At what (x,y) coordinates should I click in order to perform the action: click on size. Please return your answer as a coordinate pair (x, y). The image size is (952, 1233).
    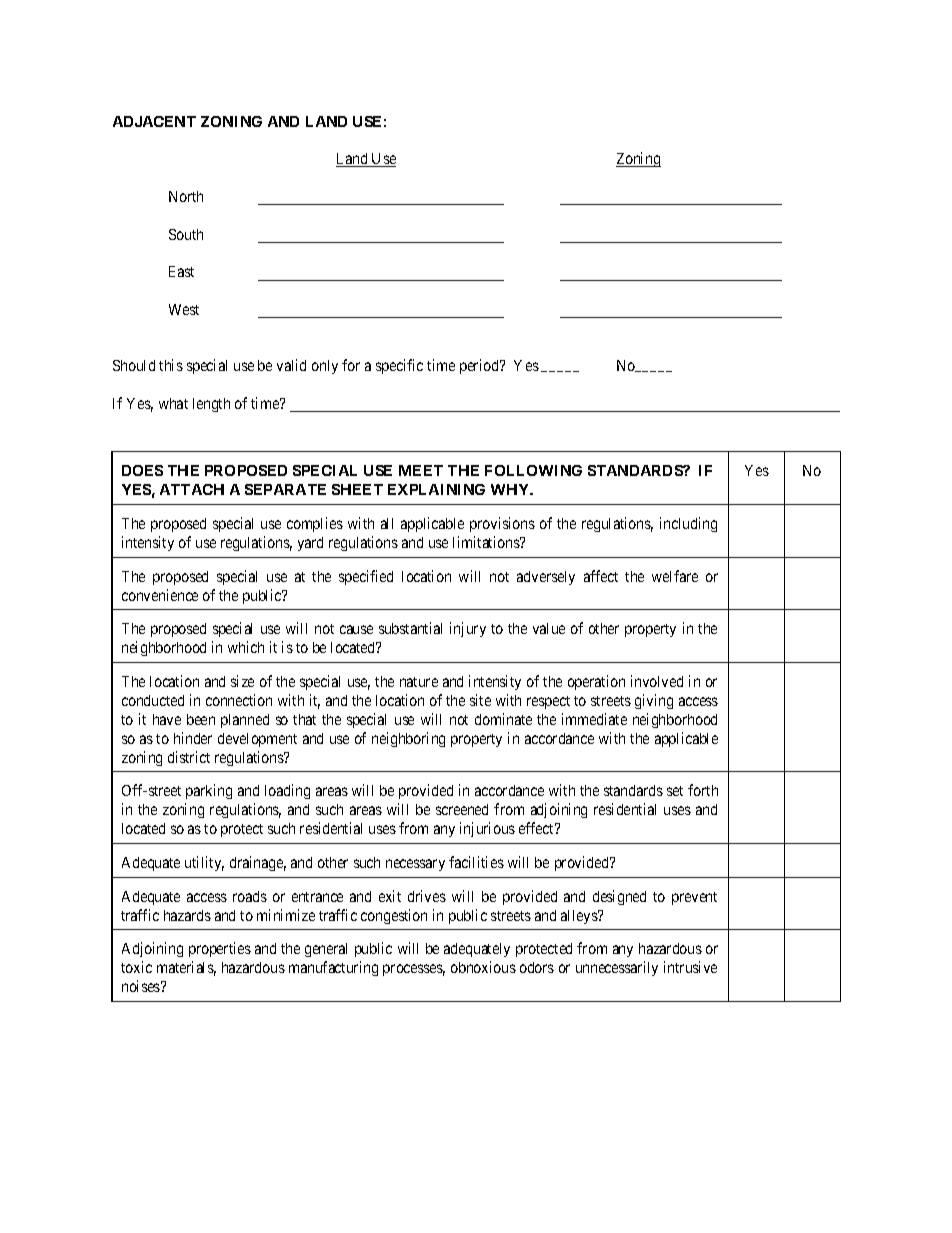
    Looking at the image, I should click on (242, 681).
